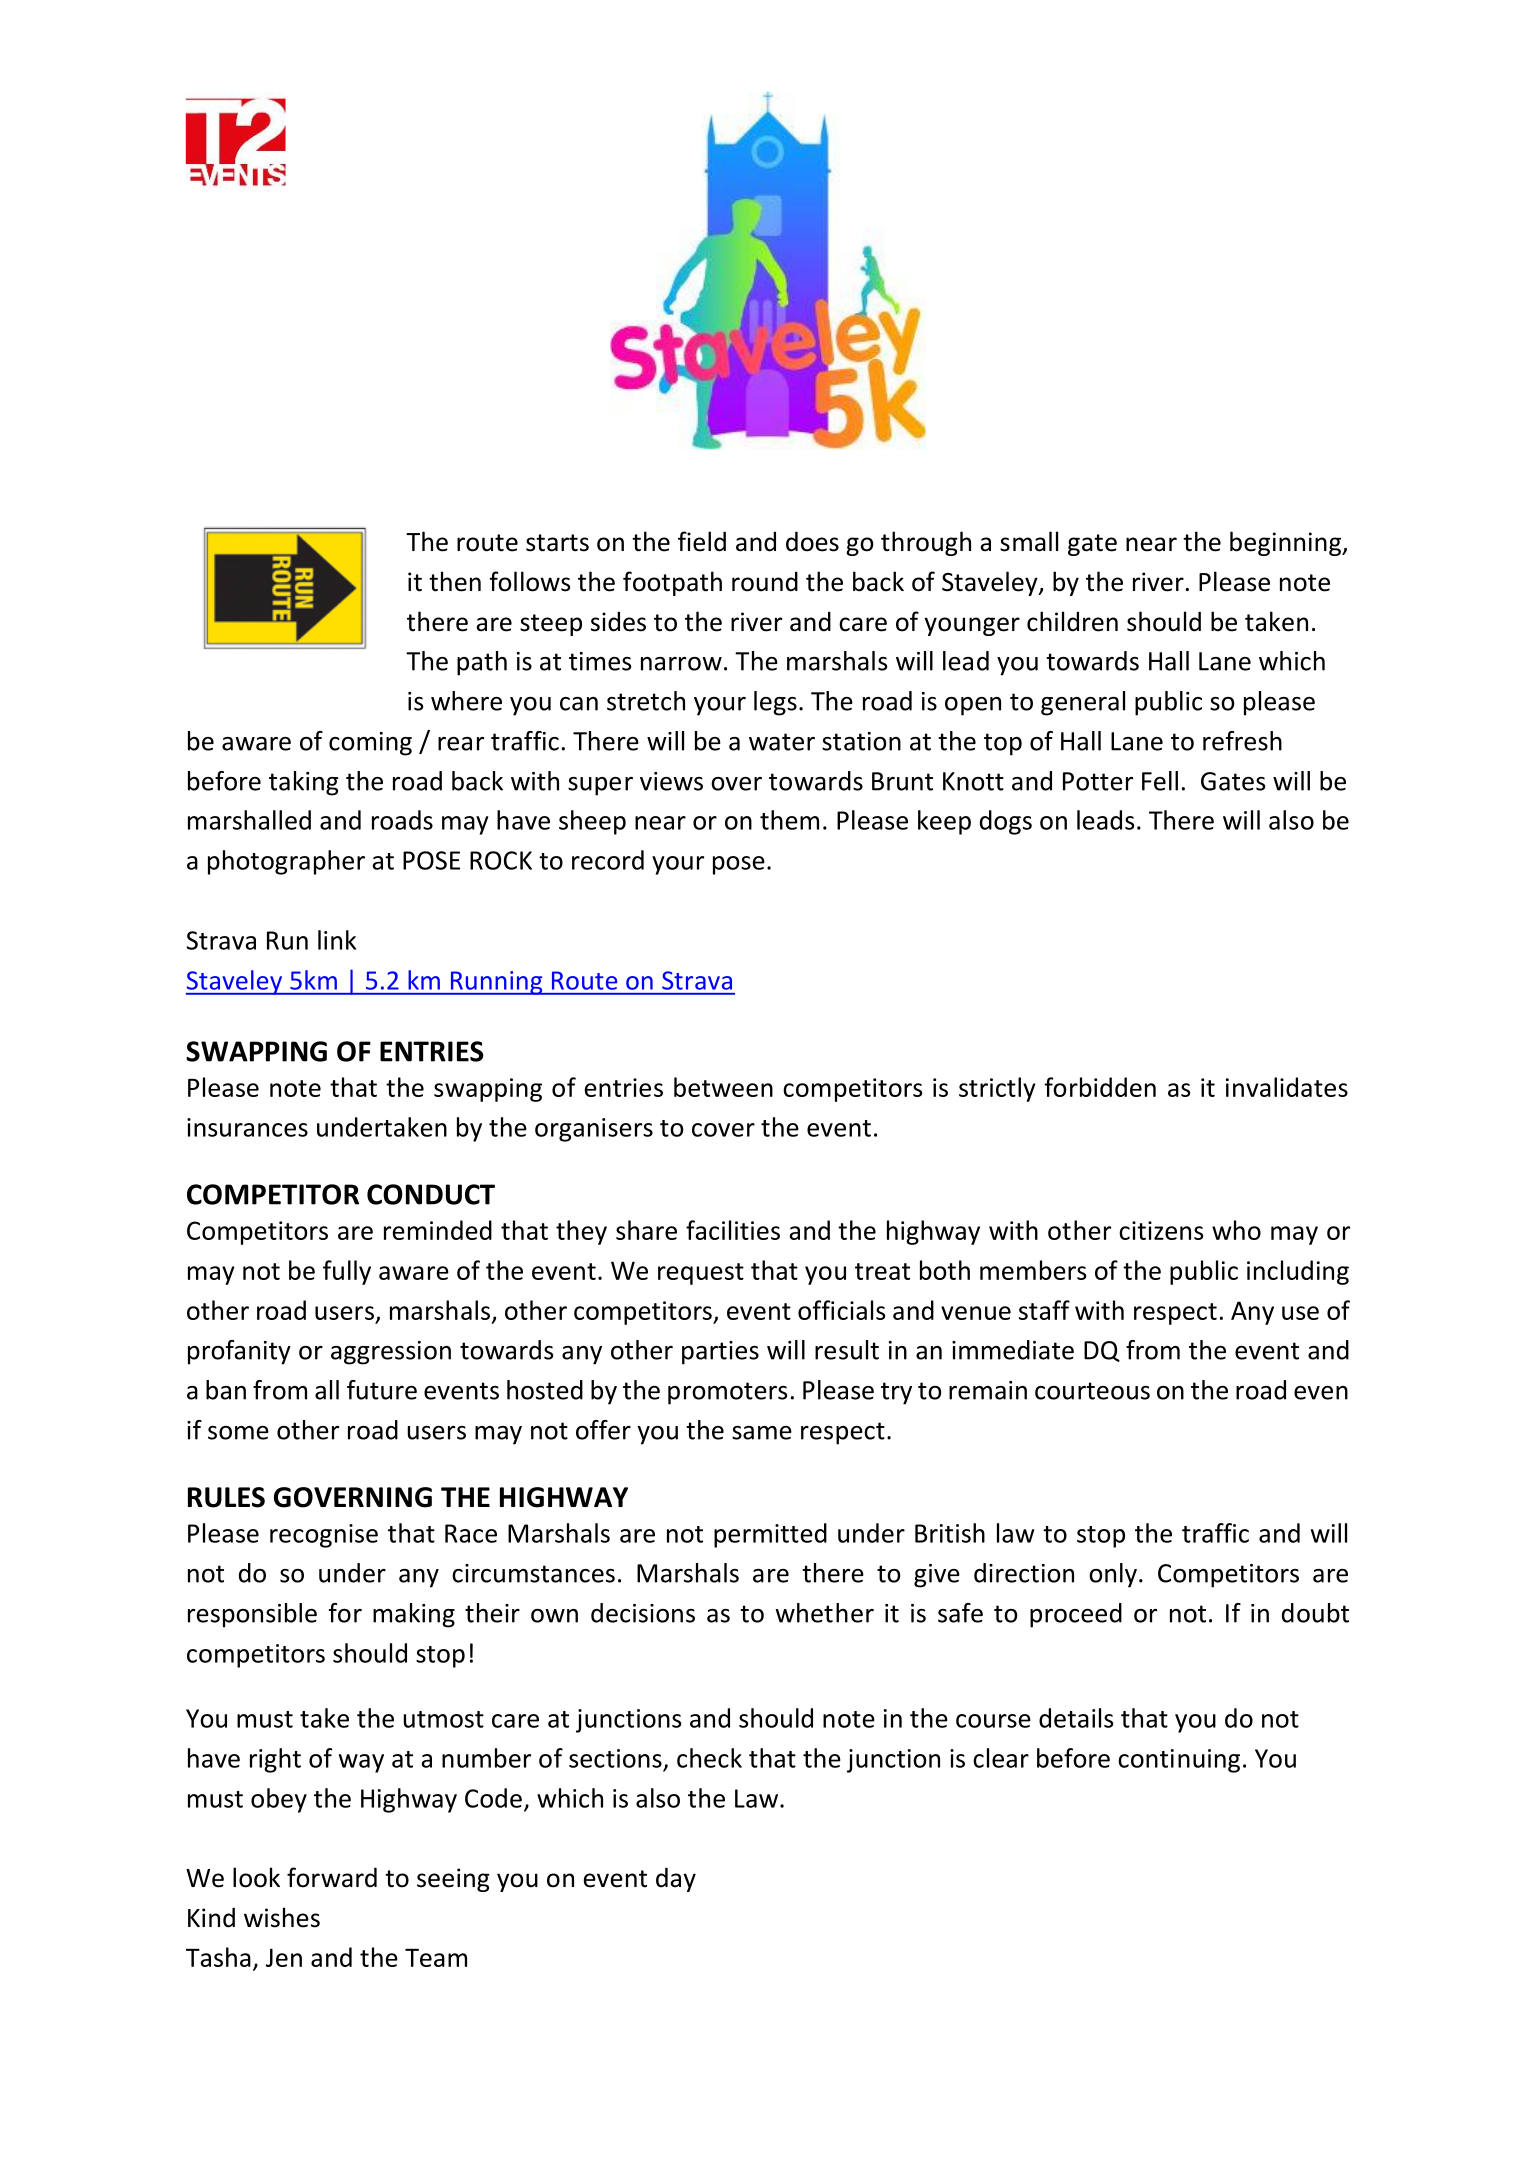  I want to click on fully, so click(347, 1272).
